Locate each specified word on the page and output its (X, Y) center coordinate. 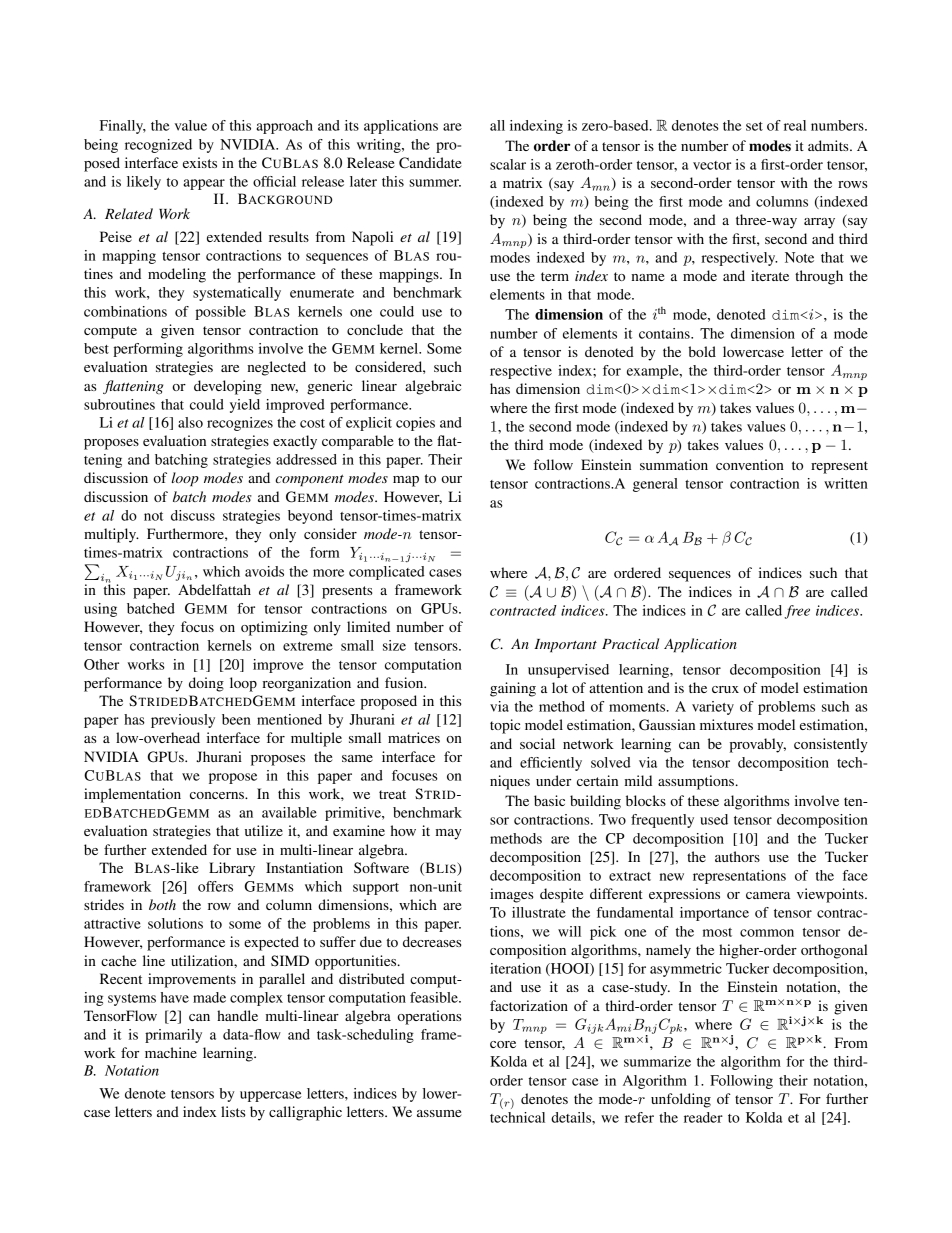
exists (200, 162)
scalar (508, 164)
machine (171, 1052)
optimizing (274, 628)
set (754, 126)
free (797, 612)
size (394, 645)
